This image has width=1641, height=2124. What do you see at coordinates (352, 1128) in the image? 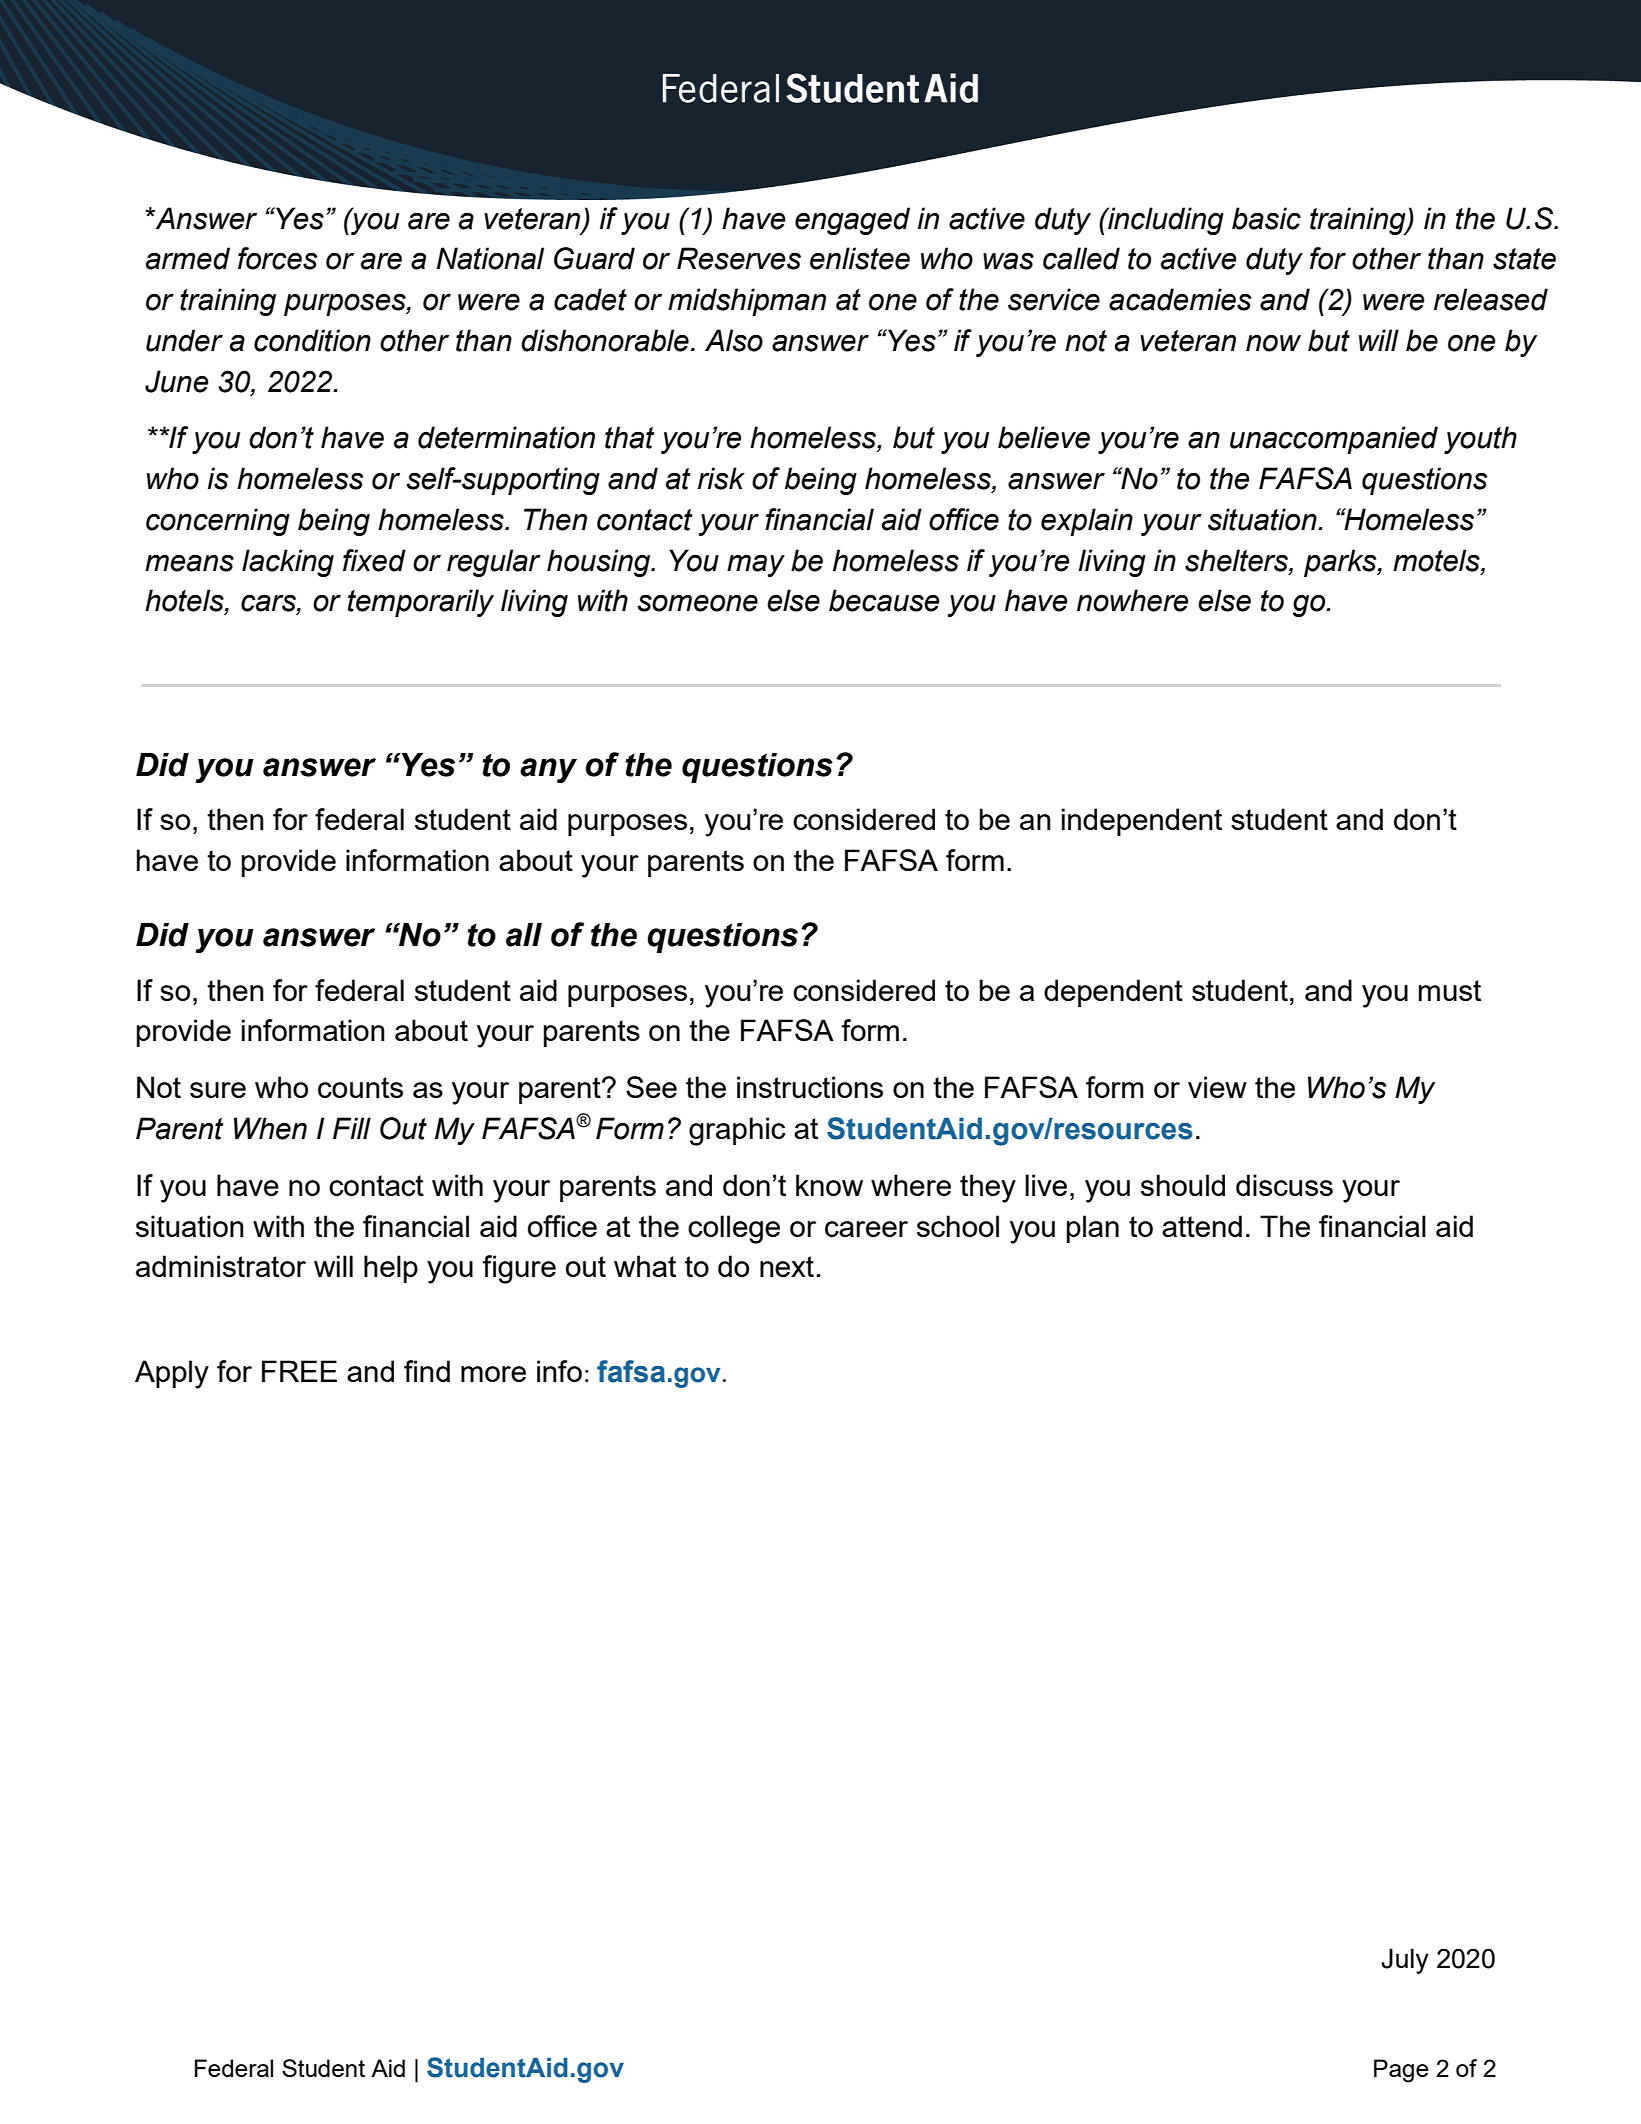
I see `Fill` at bounding box center [352, 1128].
